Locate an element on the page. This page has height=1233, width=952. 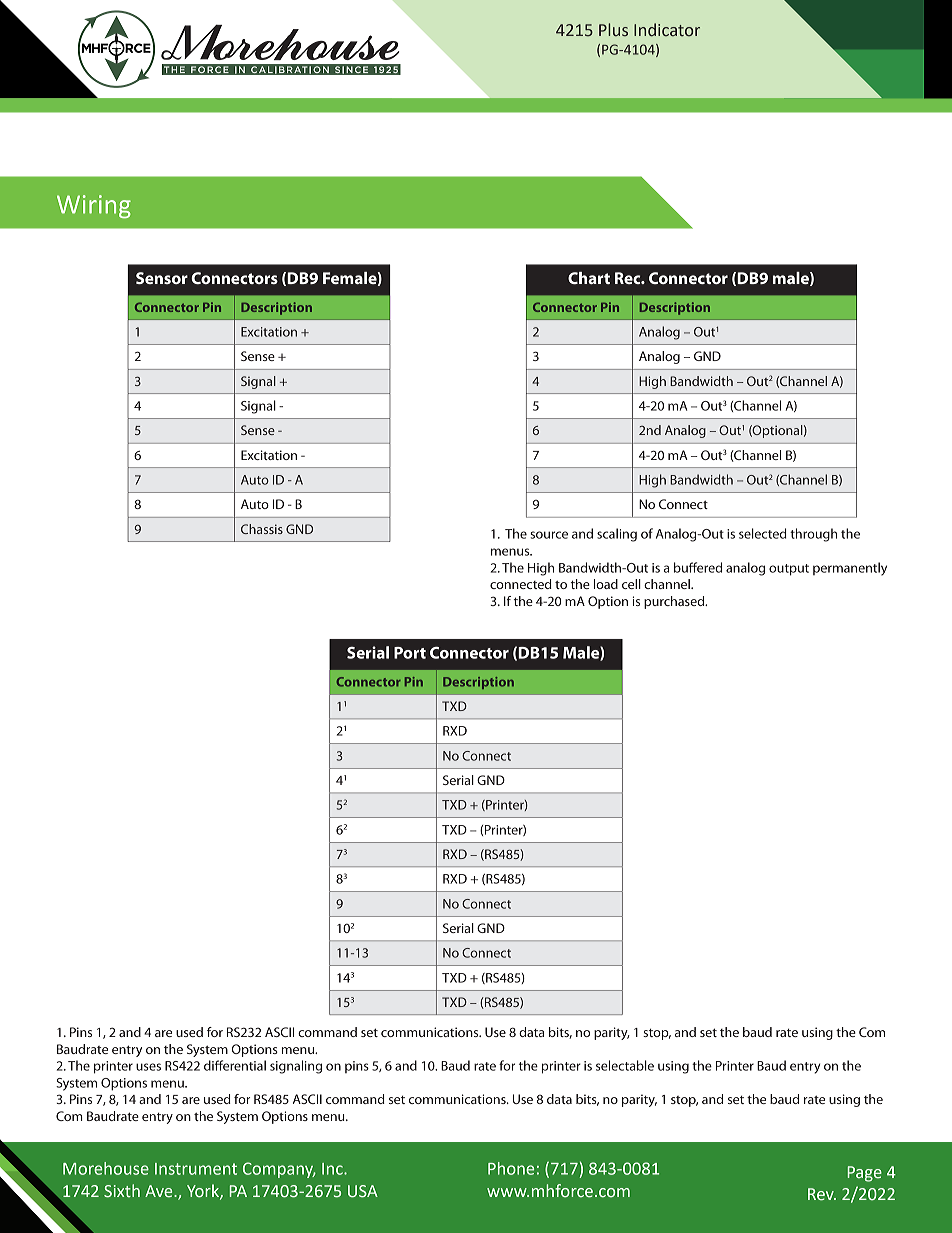
Wiring is located at coordinates (94, 206).
